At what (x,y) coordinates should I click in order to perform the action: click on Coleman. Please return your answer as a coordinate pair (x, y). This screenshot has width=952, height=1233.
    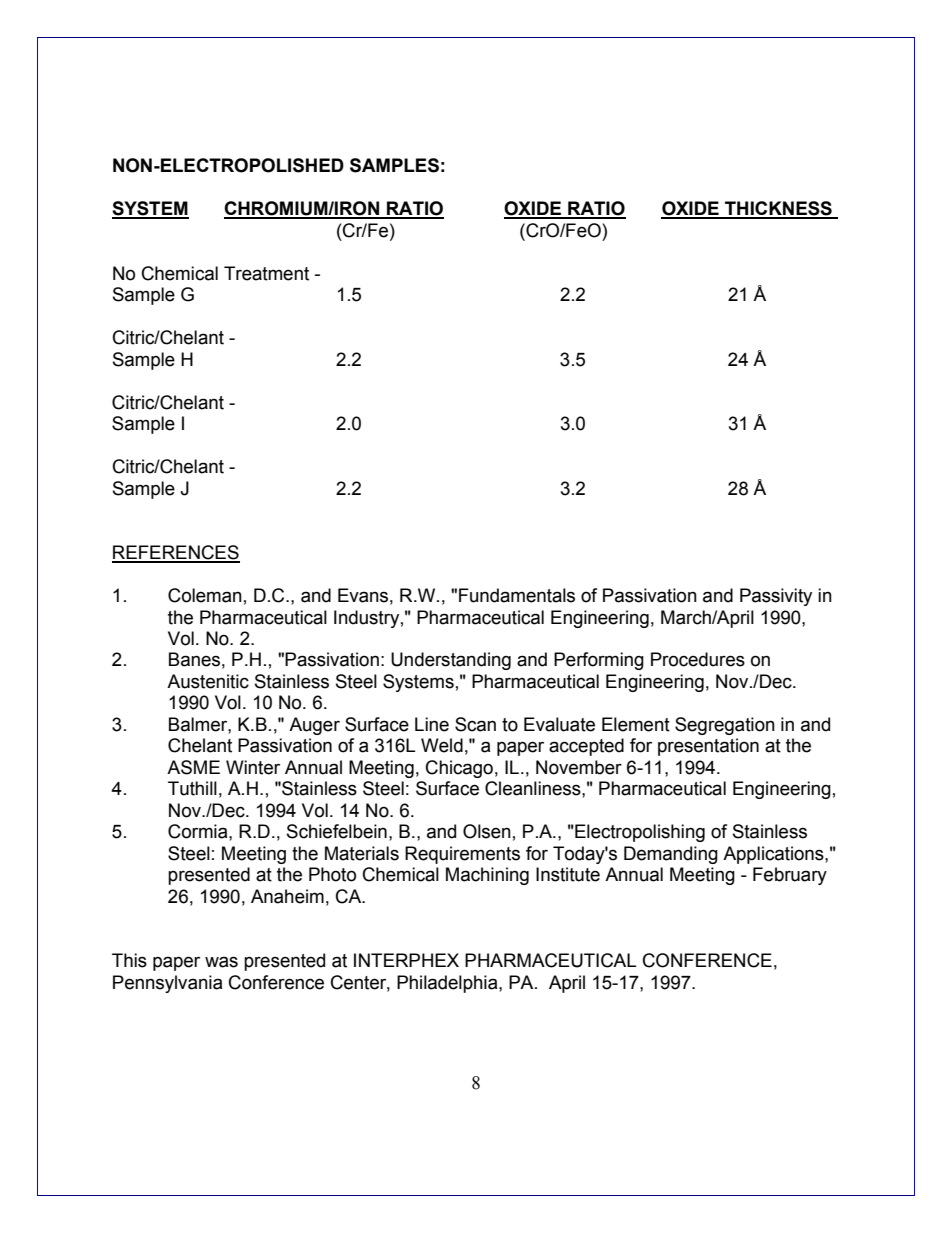
    Looking at the image, I should click on (205, 595).
